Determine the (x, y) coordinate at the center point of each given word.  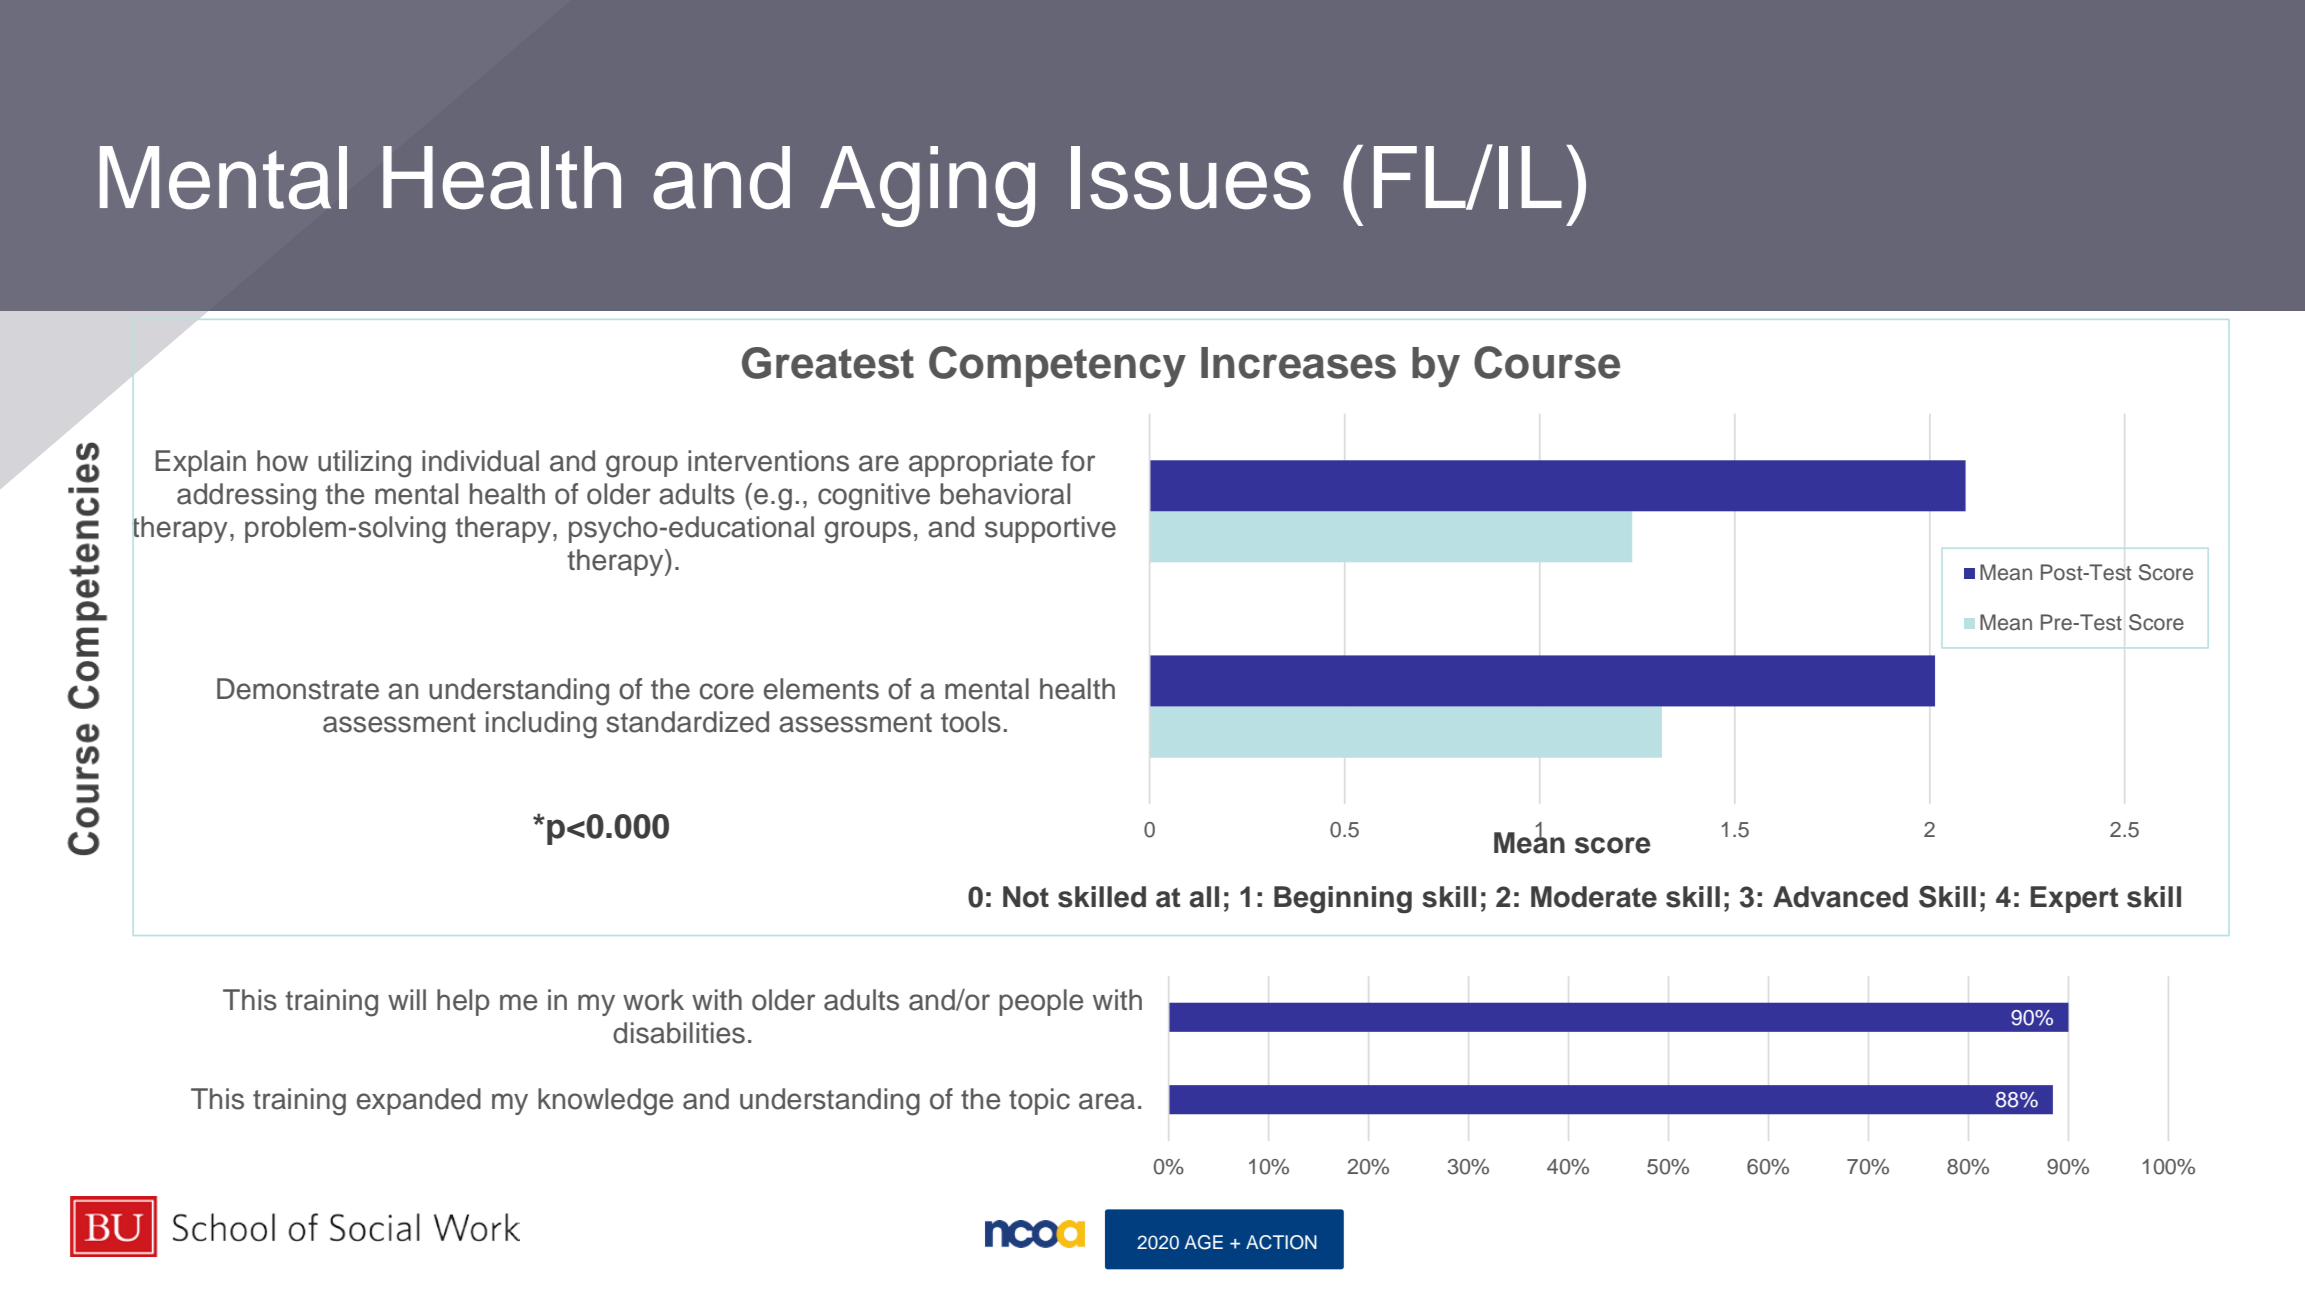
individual (480, 461)
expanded (419, 1101)
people (1041, 1002)
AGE (1203, 1242)
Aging (927, 186)
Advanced (1840, 897)
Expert (2074, 899)
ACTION (1281, 1242)
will (407, 999)
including (541, 725)
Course (1547, 362)
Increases (1298, 363)
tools (971, 722)
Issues (1191, 178)
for (1078, 461)
